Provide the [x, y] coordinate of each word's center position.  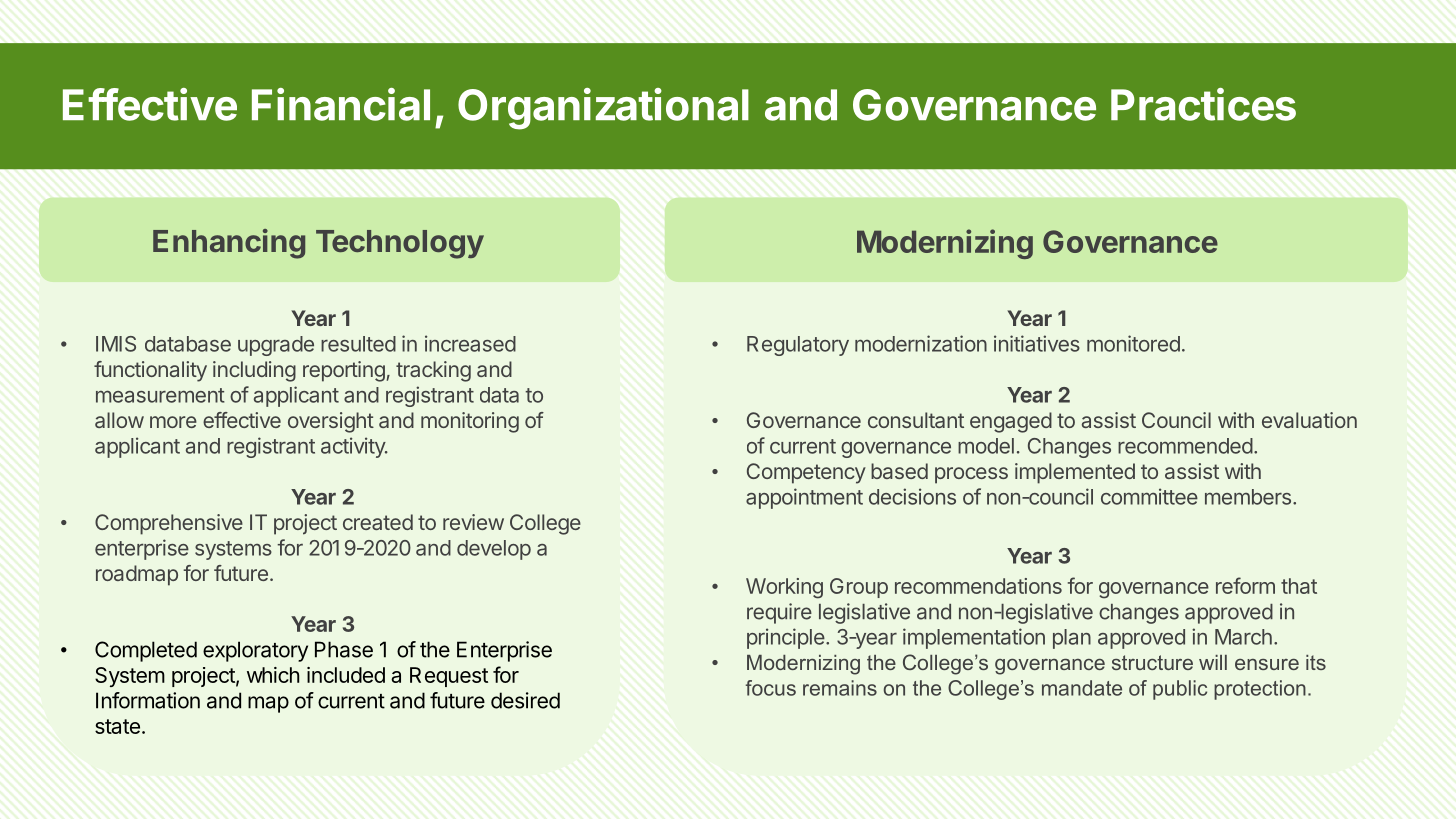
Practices [1203, 104]
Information [148, 700]
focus [771, 688]
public [1180, 690]
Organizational [603, 109]
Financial [341, 104]
